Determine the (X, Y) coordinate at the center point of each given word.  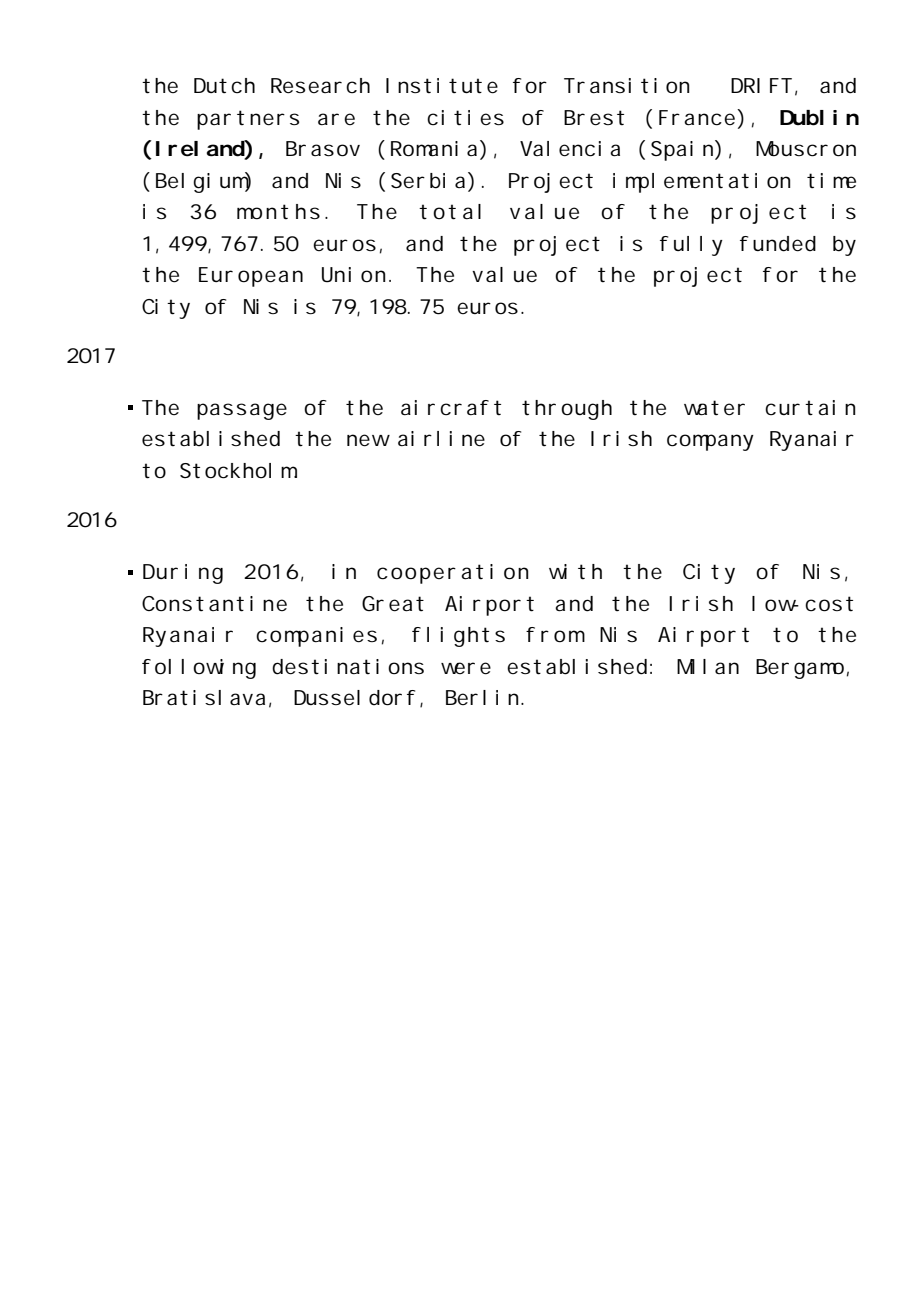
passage (242, 411)
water (714, 408)
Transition (626, 86)
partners (248, 120)
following (199, 669)
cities (465, 118)
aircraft (451, 408)
